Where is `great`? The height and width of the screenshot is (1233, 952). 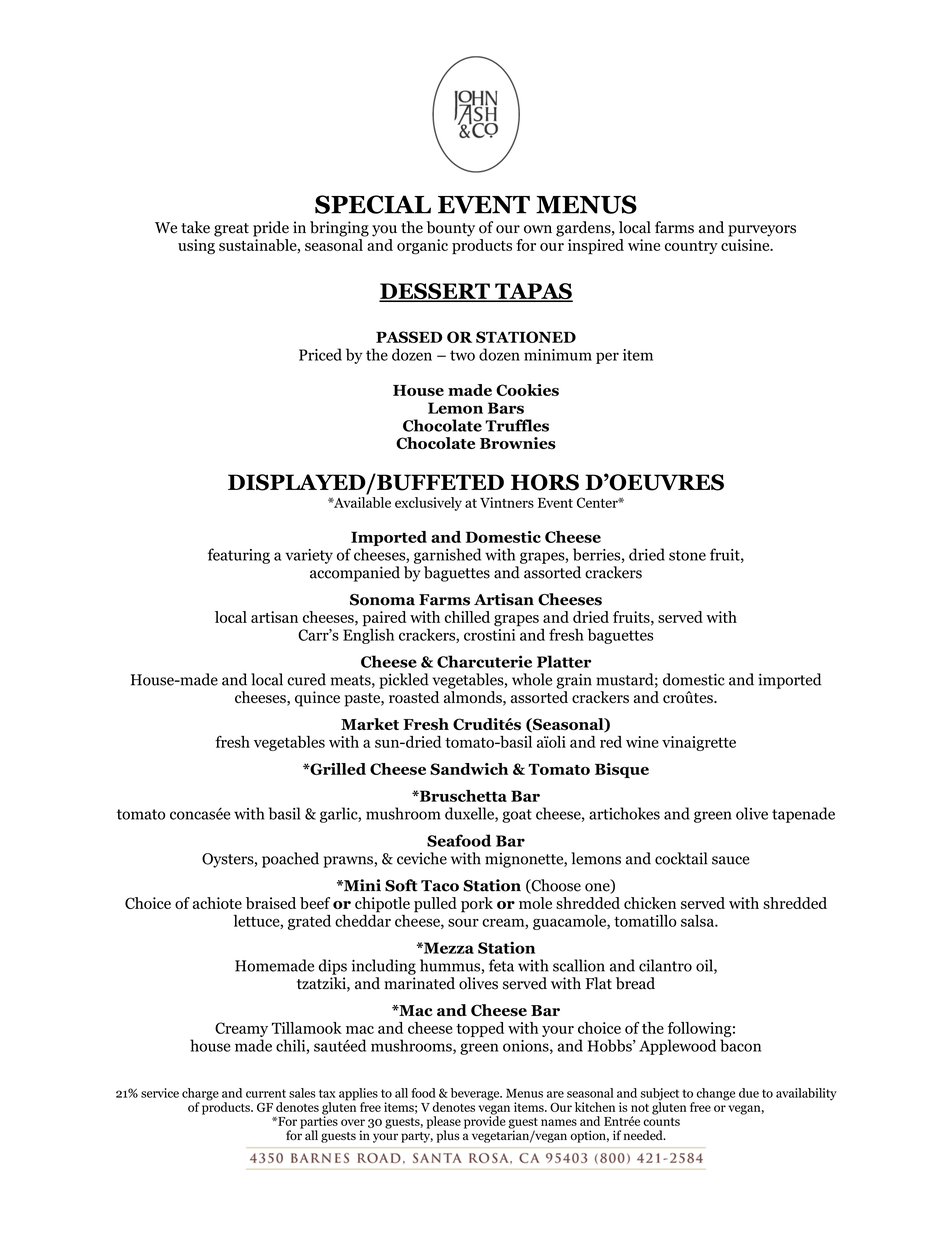 great is located at coordinates (231, 230).
